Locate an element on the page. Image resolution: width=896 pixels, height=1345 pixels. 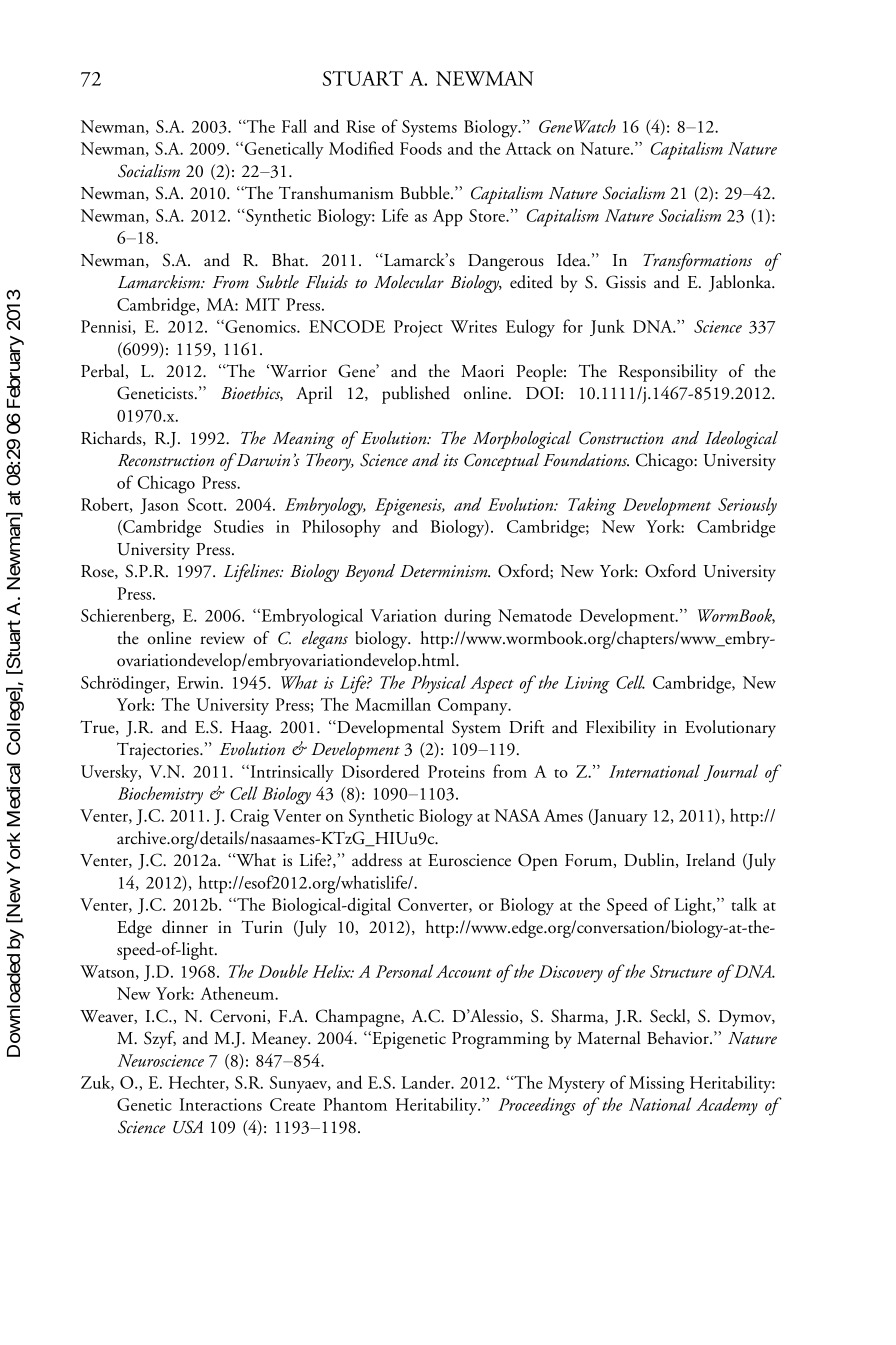
Ireland is located at coordinates (710, 860).
